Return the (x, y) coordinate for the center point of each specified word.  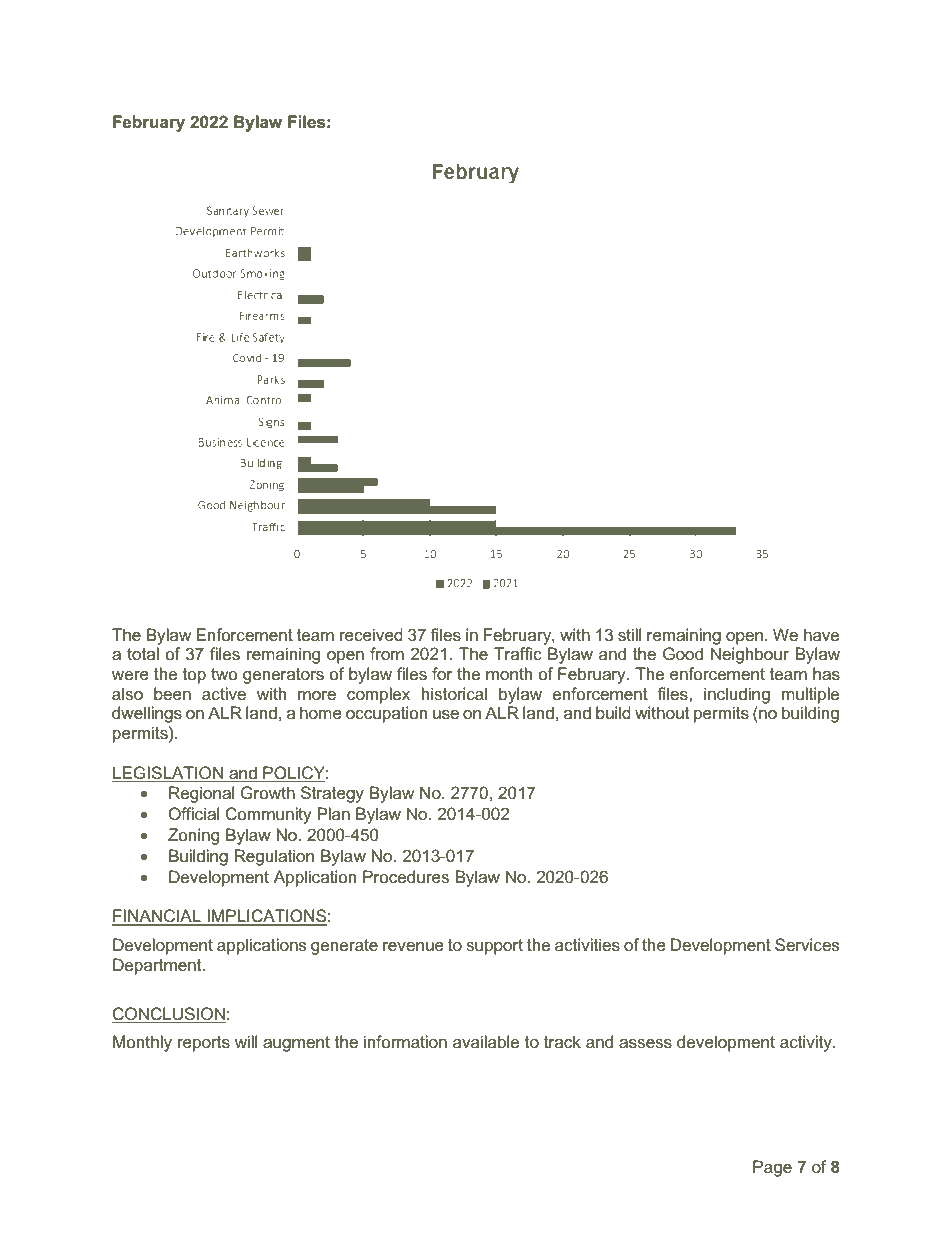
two (224, 674)
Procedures (406, 876)
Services (807, 944)
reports (204, 1044)
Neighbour (750, 655)
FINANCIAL (157, 917)
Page (772, 1168)
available (486, 1041)
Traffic (518, 653)
